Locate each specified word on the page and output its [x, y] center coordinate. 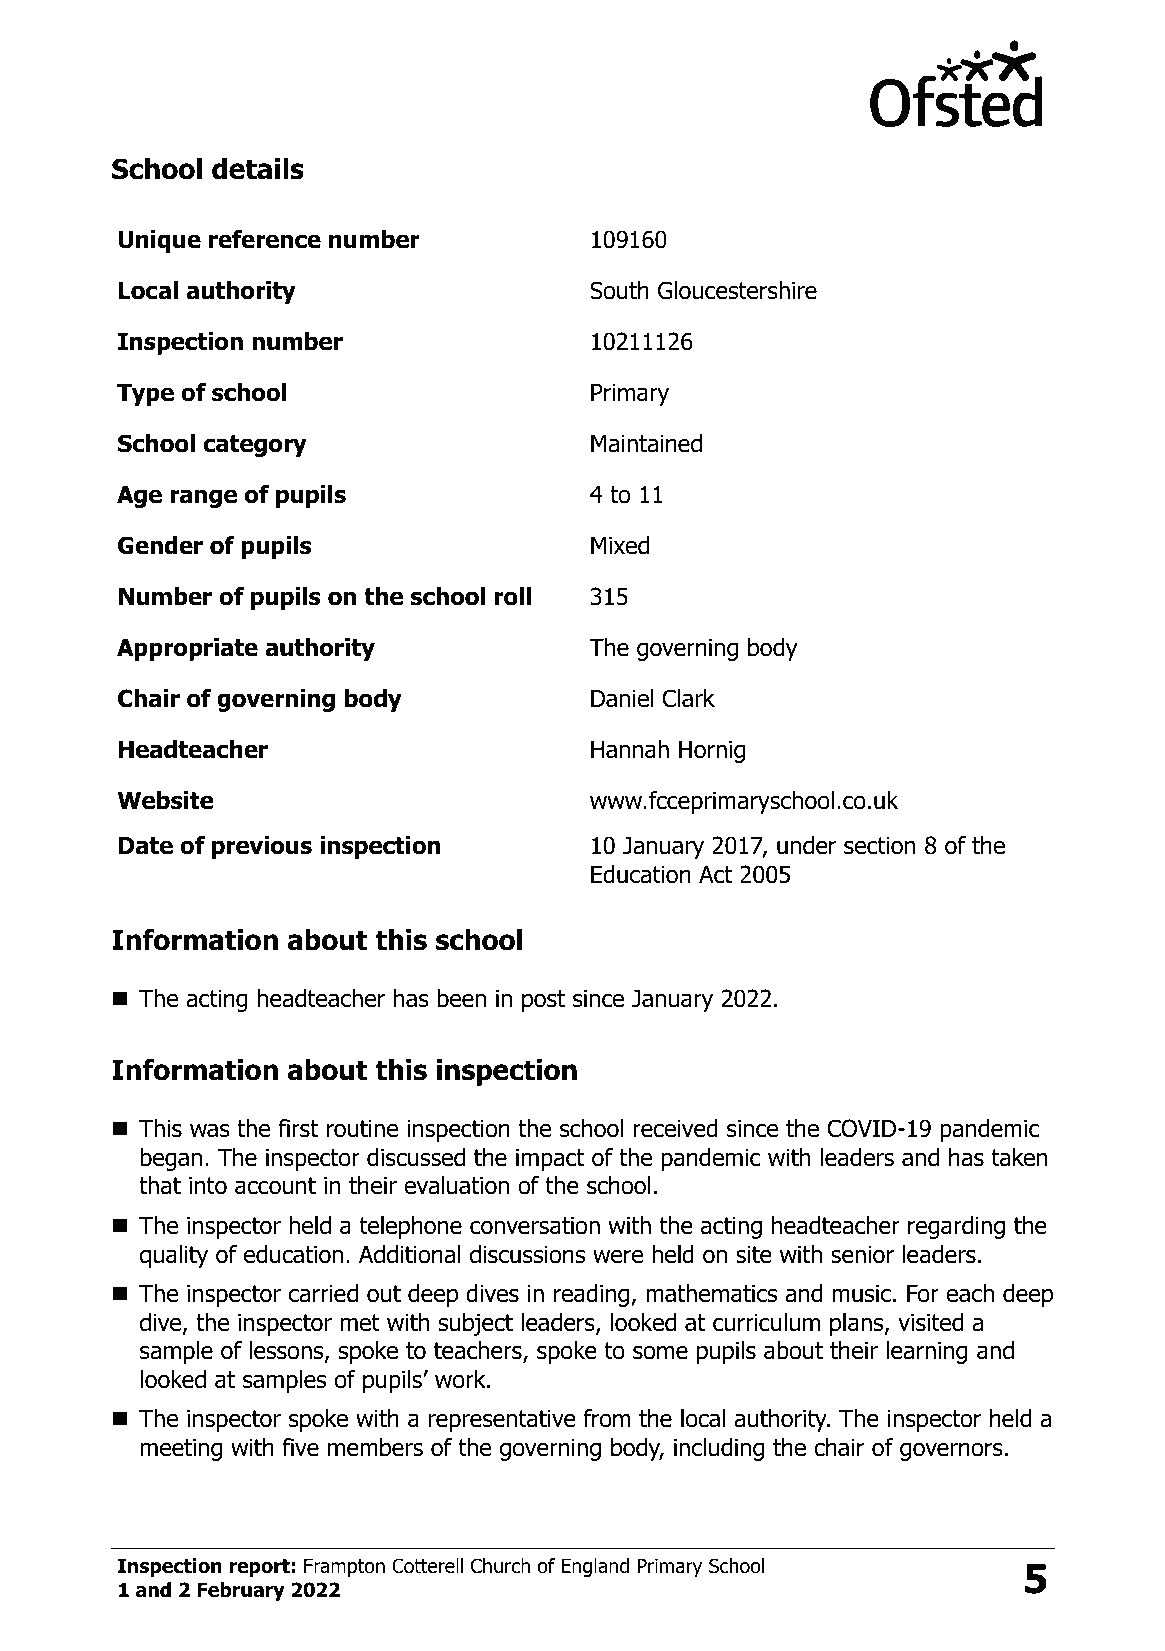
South [619, 290]
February [241, 1591]
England [595, 1567]
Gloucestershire [737, 290]
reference [265, 239]
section [880, 845]
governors [951, 1451]
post [543, 1001]
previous [262, 847]
